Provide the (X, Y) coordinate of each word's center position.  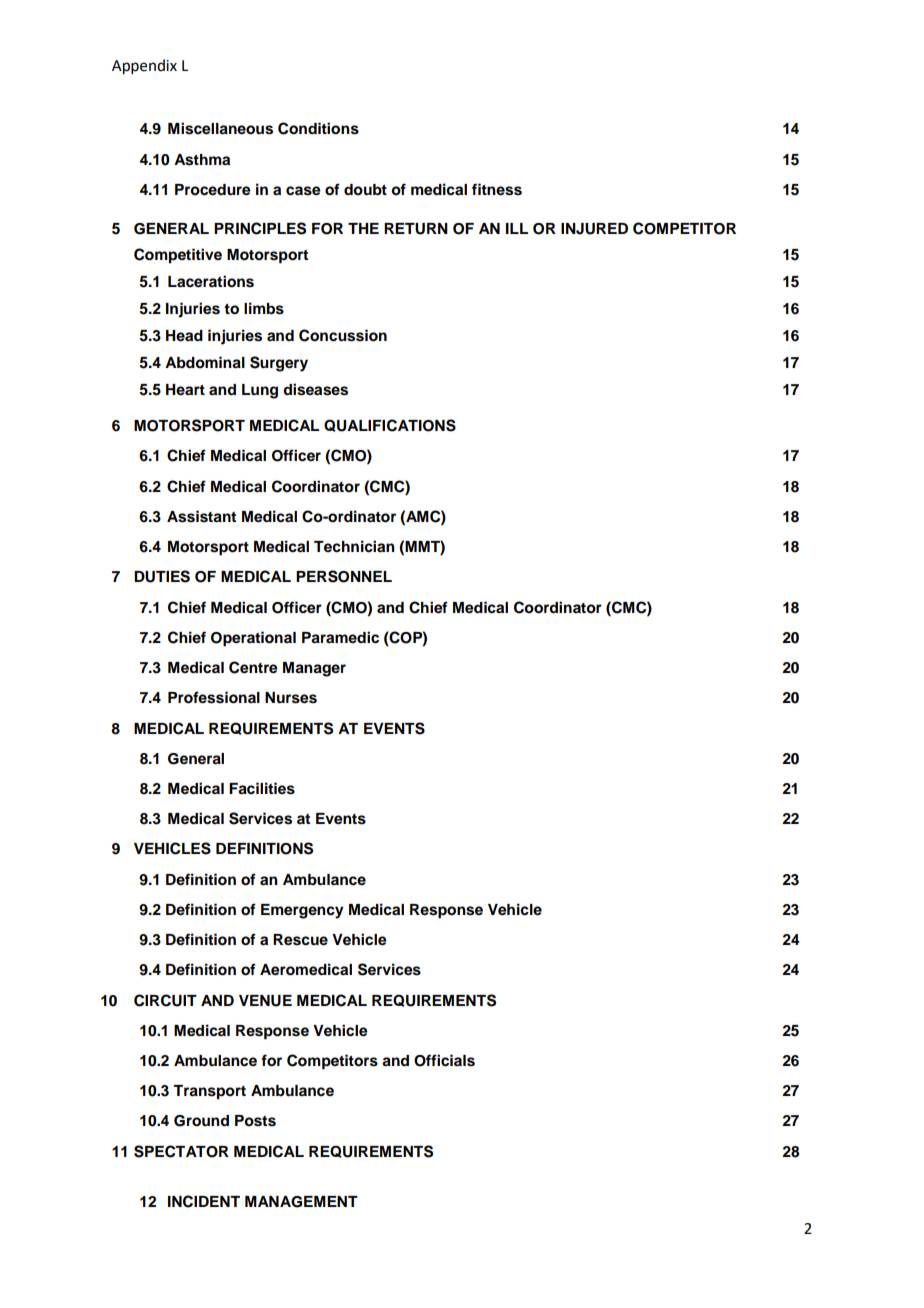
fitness (497, 189)
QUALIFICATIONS (390, 425)
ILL (517, 228)
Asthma (202, 160)
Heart (185, 390)
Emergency (302, 911)
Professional (214, 697)
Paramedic (340, 637)
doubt (365, 190)
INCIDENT (204, 1201)
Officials (444, 1060)
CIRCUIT (165, 1000)
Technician (354, 546)
